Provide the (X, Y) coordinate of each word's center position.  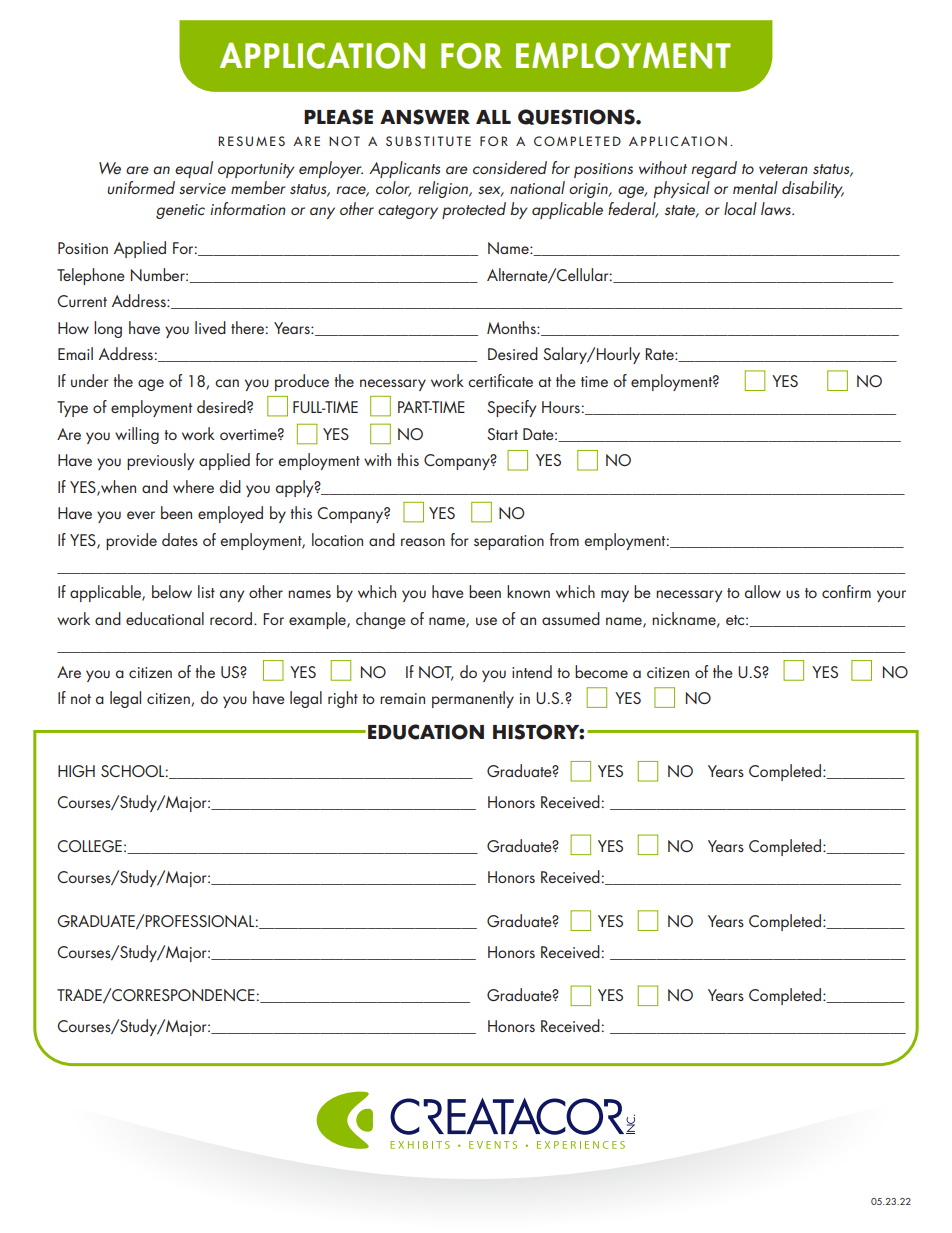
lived (210, 327)
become (601, 671)
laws (777, 208)
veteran (783, 169)
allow (763, 591)
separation (509, 542)
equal (194, 169)
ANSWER (425, 117)
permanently (473, 699)
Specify (511, 408)
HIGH (76, 771)
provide (131, 541)
